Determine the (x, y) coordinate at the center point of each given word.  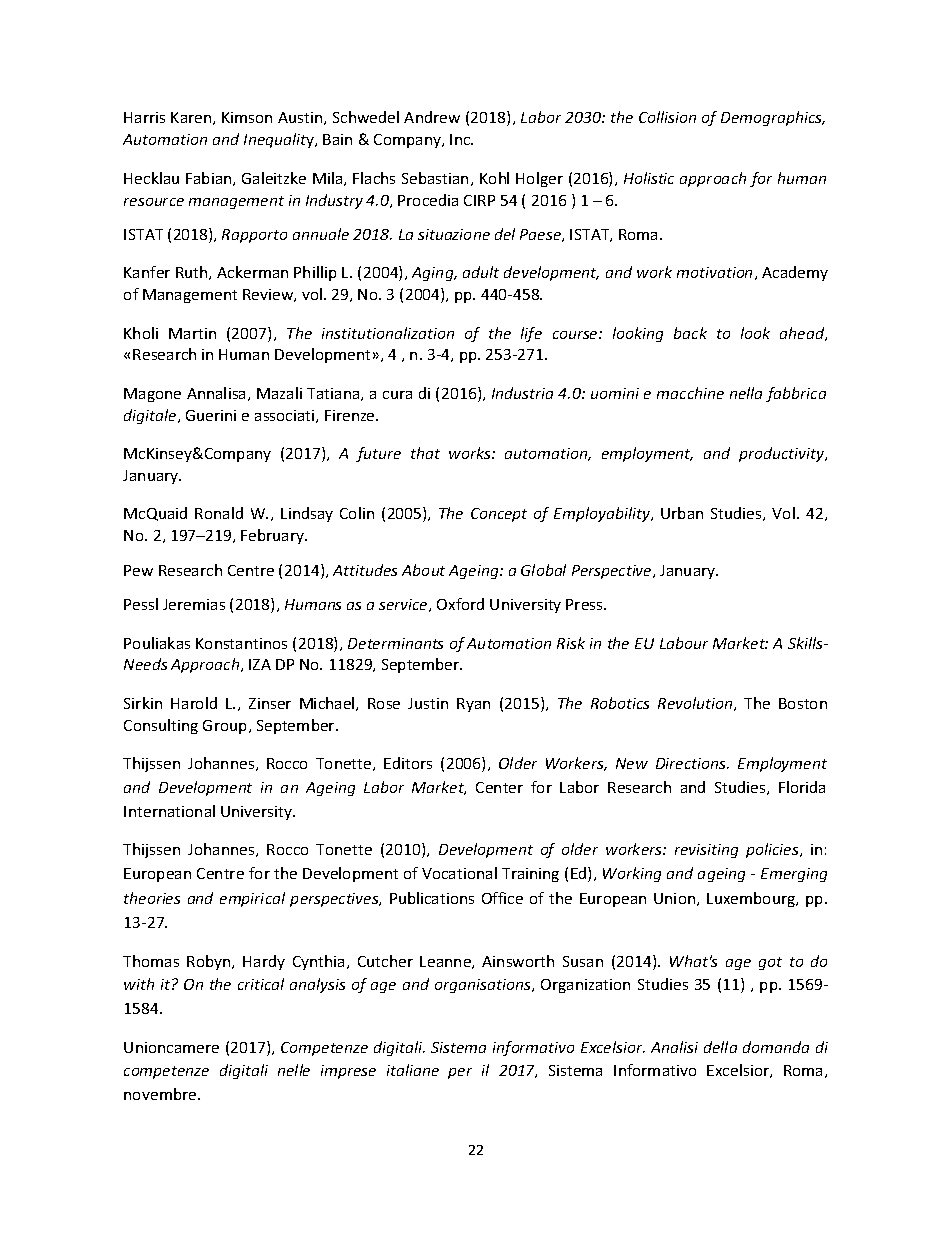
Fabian (210, 179)
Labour (684, 643)
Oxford (460, 604)
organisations (484, 986)
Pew (138, 570)
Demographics (773, 118)
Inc (461, 139)
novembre (161, 1094)
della (720, 1047)
